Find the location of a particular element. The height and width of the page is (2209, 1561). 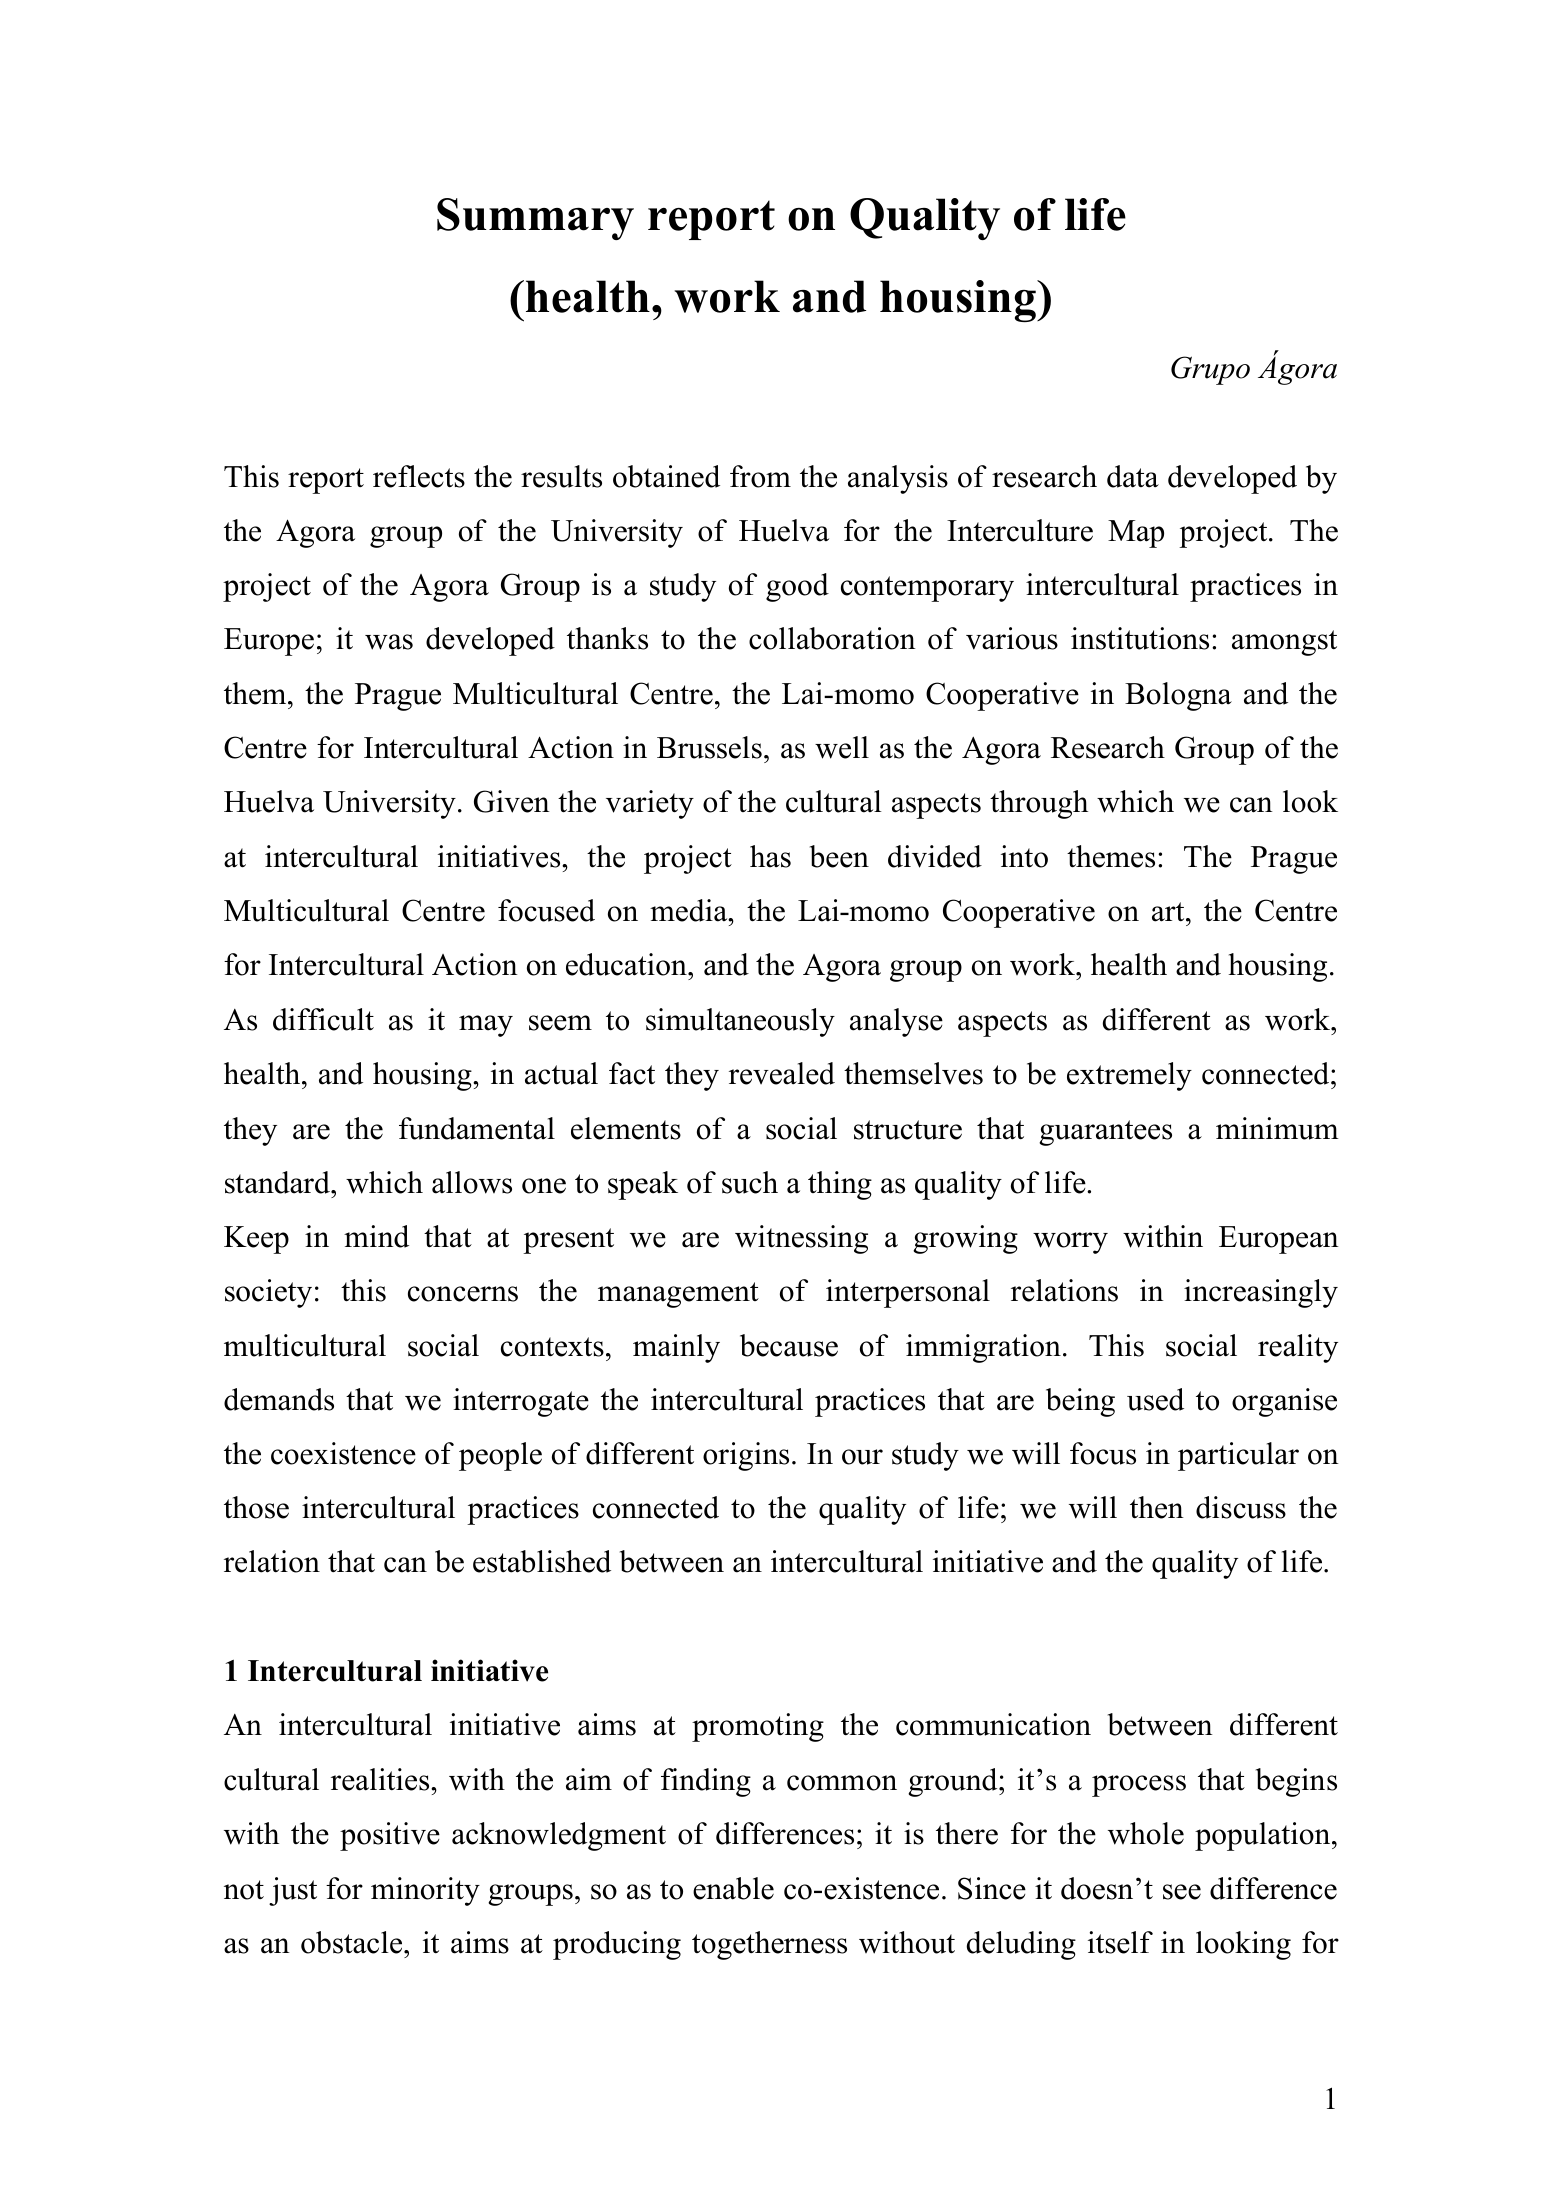

demands is located at coordinates (279, 1399).
